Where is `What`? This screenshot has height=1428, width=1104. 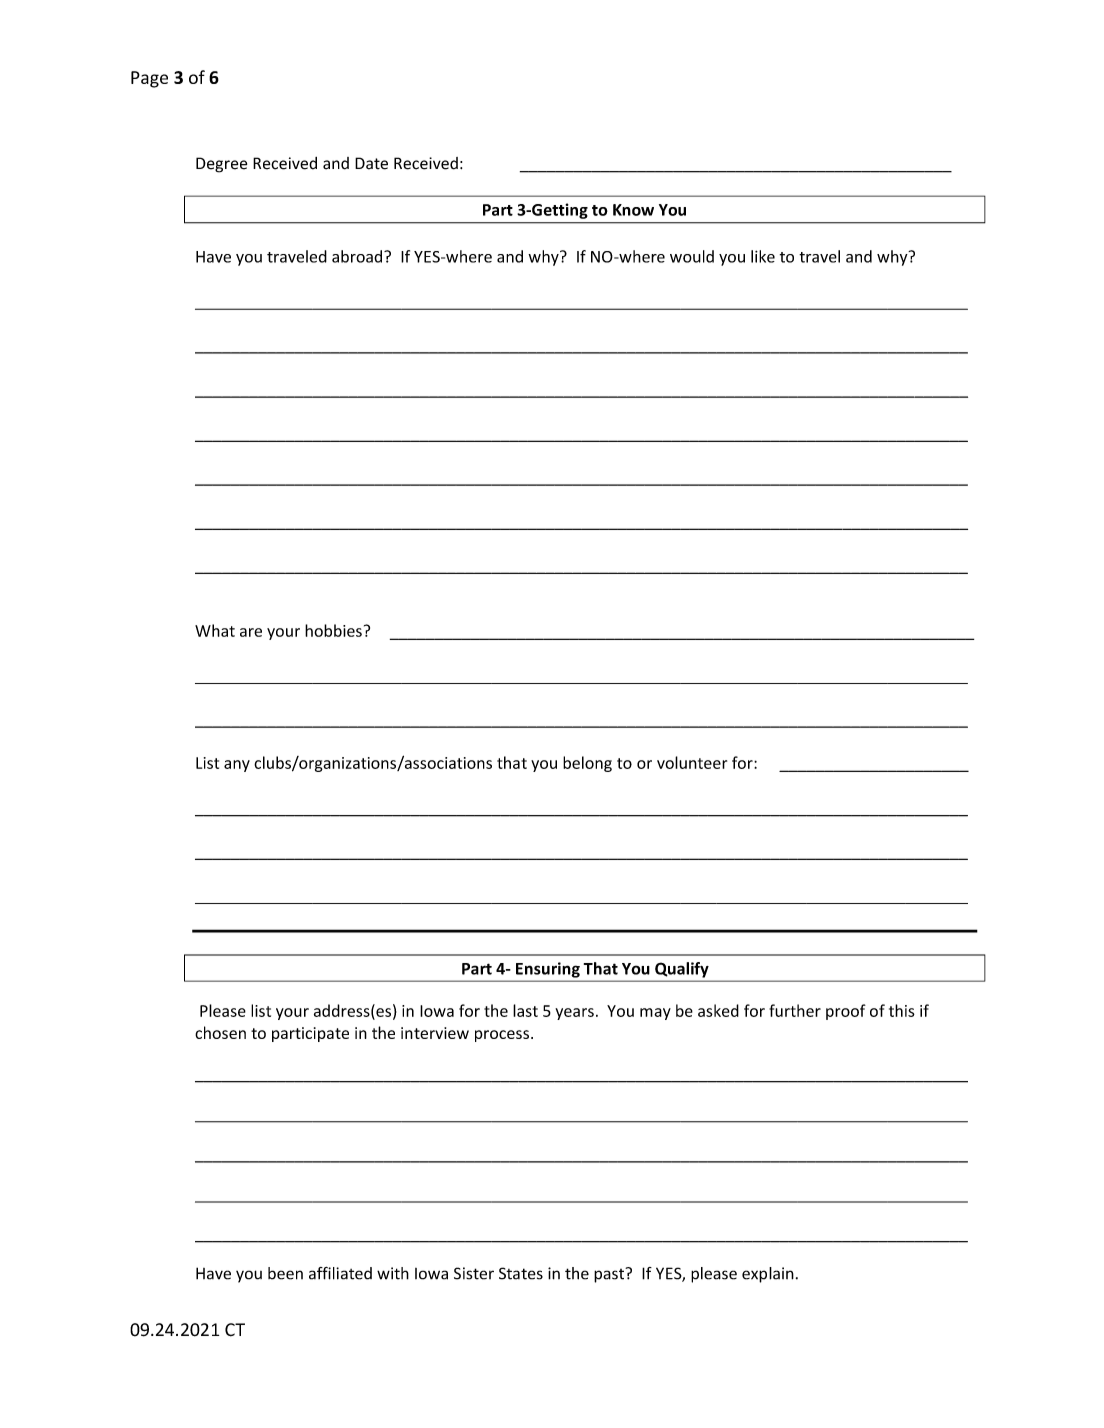 What is located at coordinates (215, 630).
